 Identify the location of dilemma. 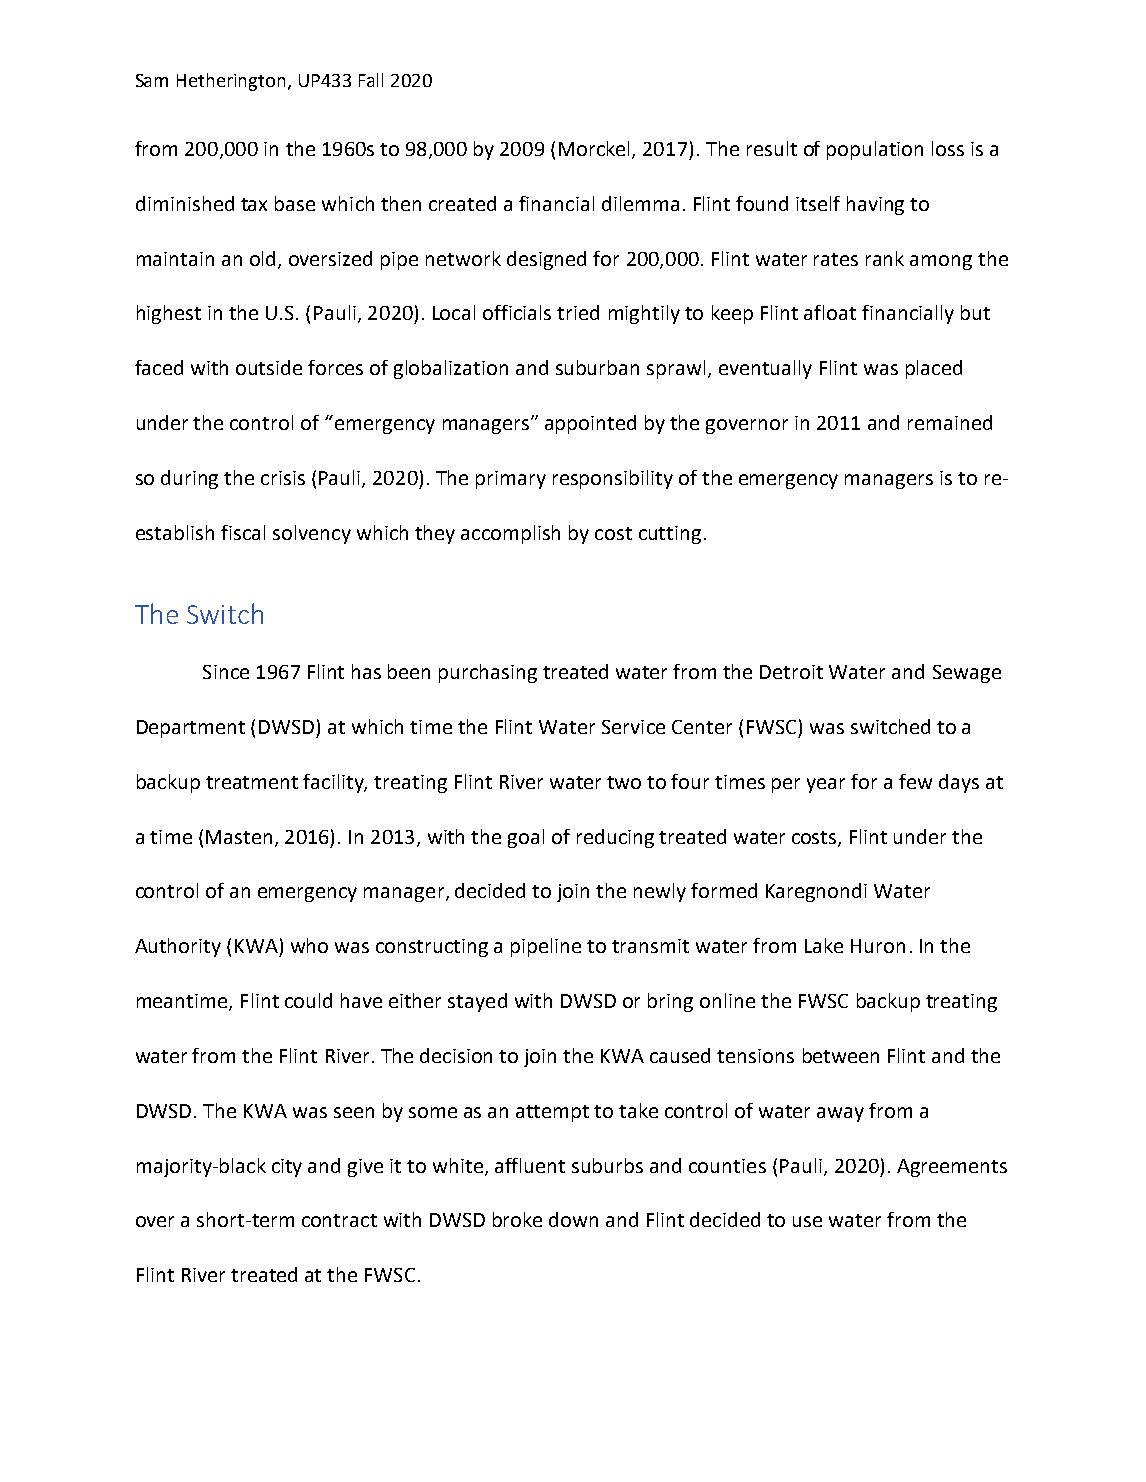
(640, 203).
